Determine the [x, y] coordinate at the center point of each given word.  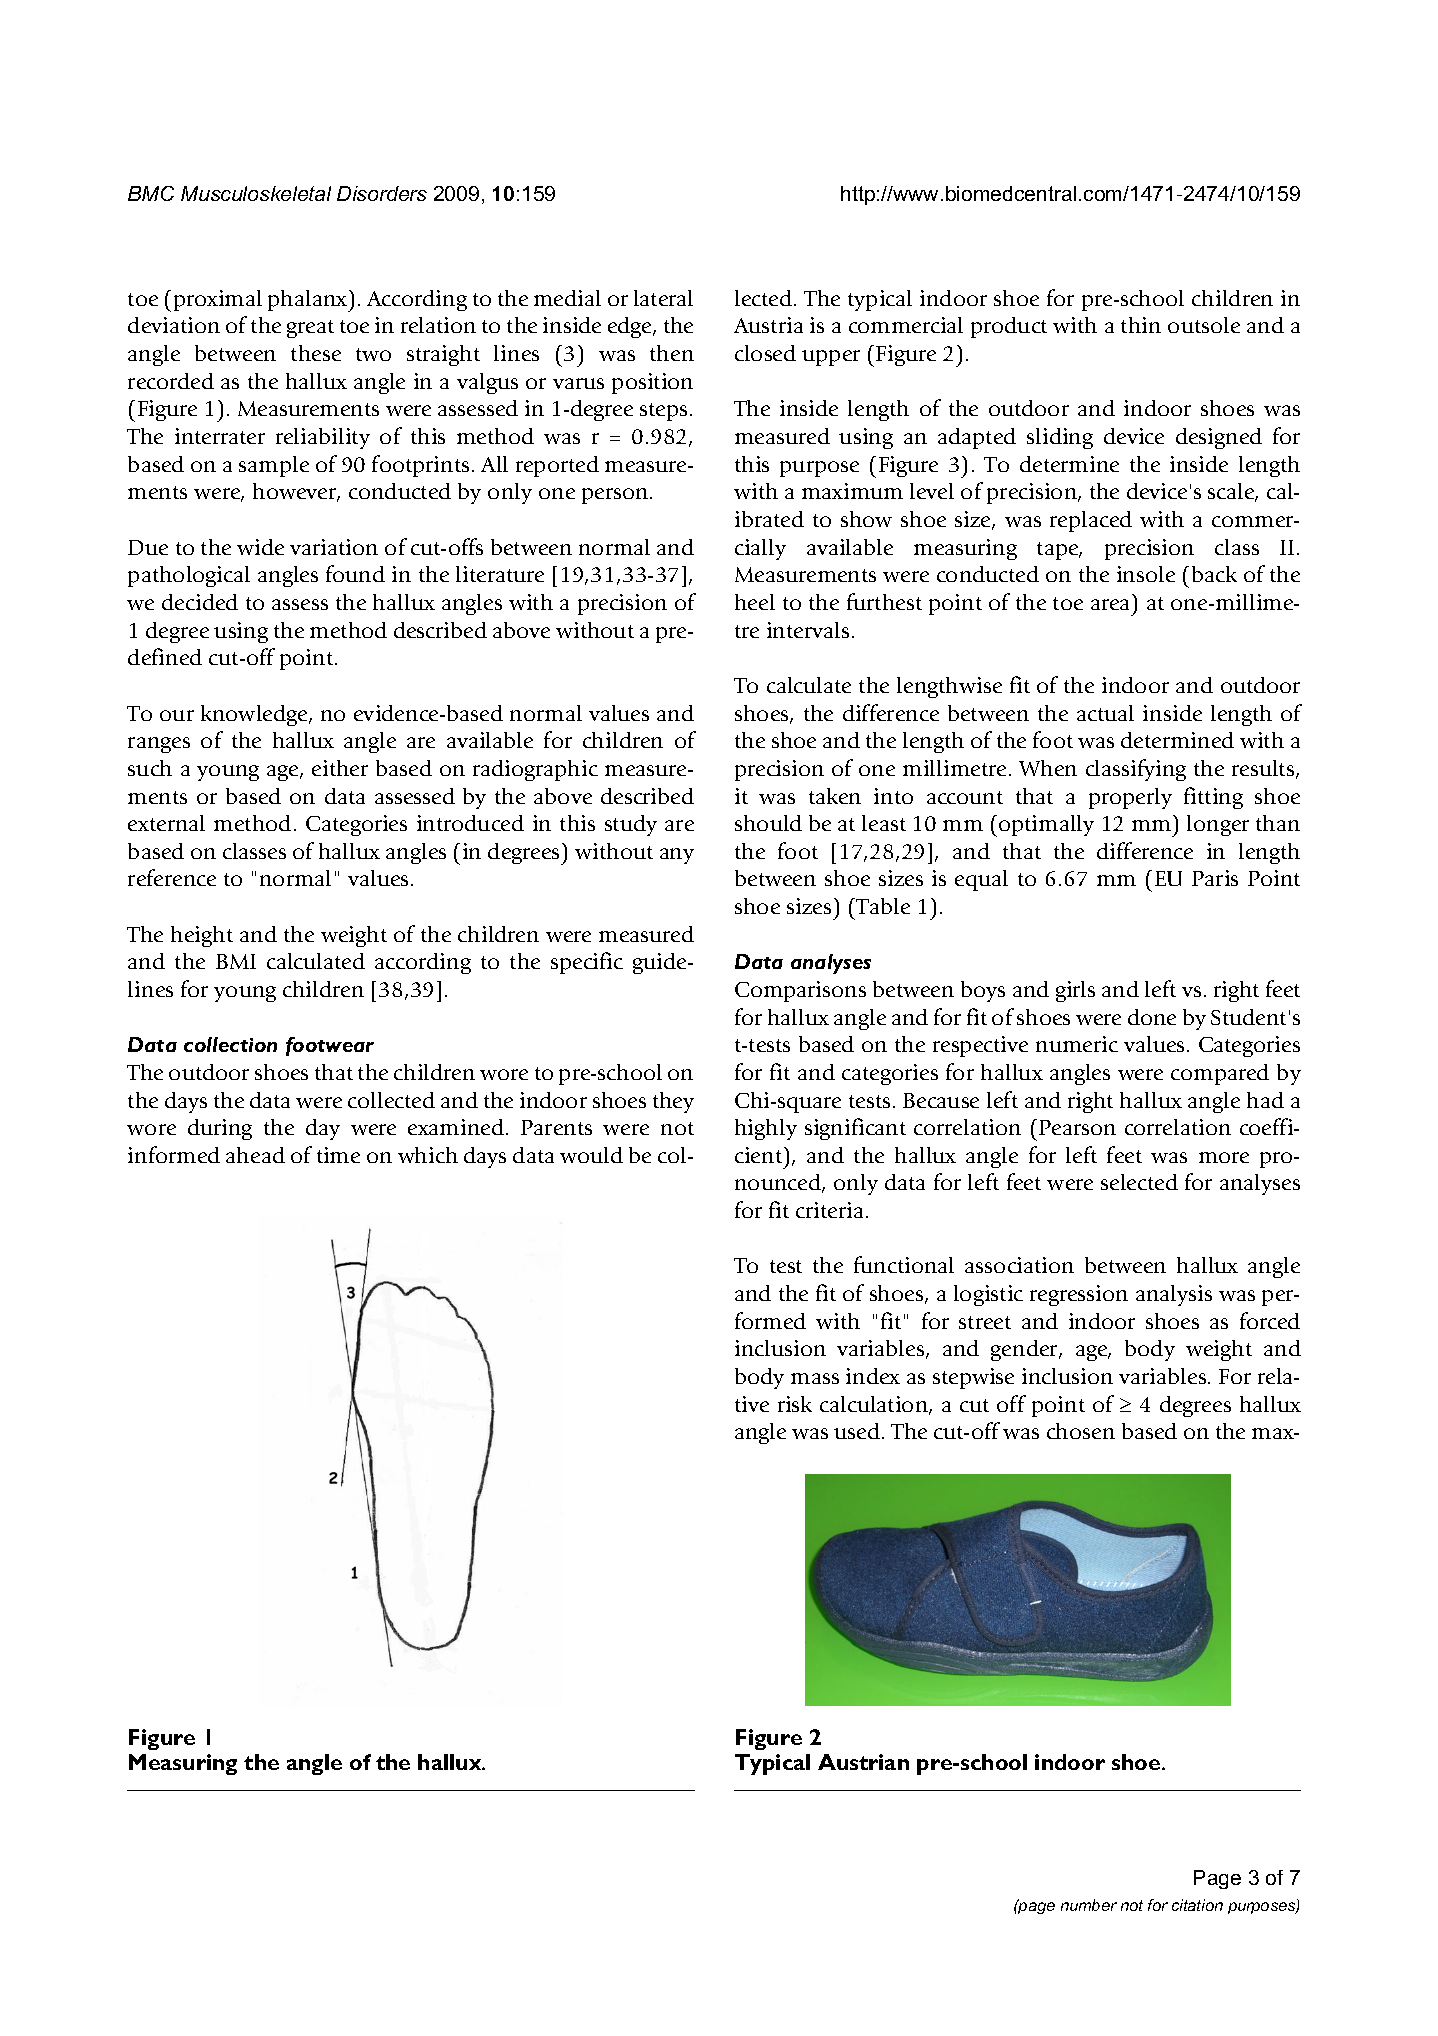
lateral [663, 298]
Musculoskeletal [256, 193]
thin [1141, 325]
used [858, 1431]
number [1089, 1905]
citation [1197, 1905]
